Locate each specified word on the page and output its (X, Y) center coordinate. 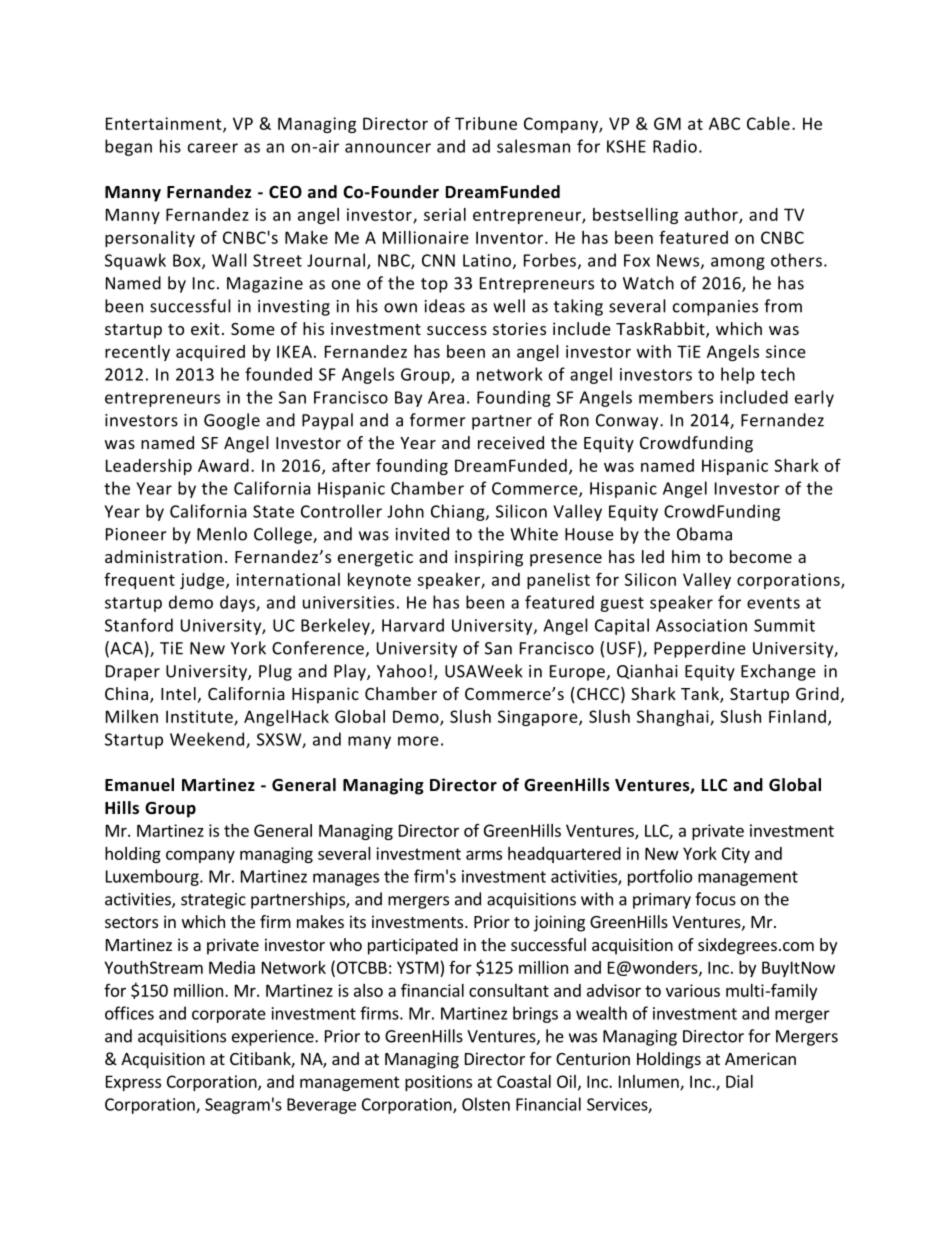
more (418, 741)
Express (133, 1083)
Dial (739, 1081)
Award (223, 465)
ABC (724, 123)
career (213, 148)
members (676, 397)
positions (438, 1083)
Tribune (486, 123)
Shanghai (674, 718)
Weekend (207, 739)
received (511, 442)
